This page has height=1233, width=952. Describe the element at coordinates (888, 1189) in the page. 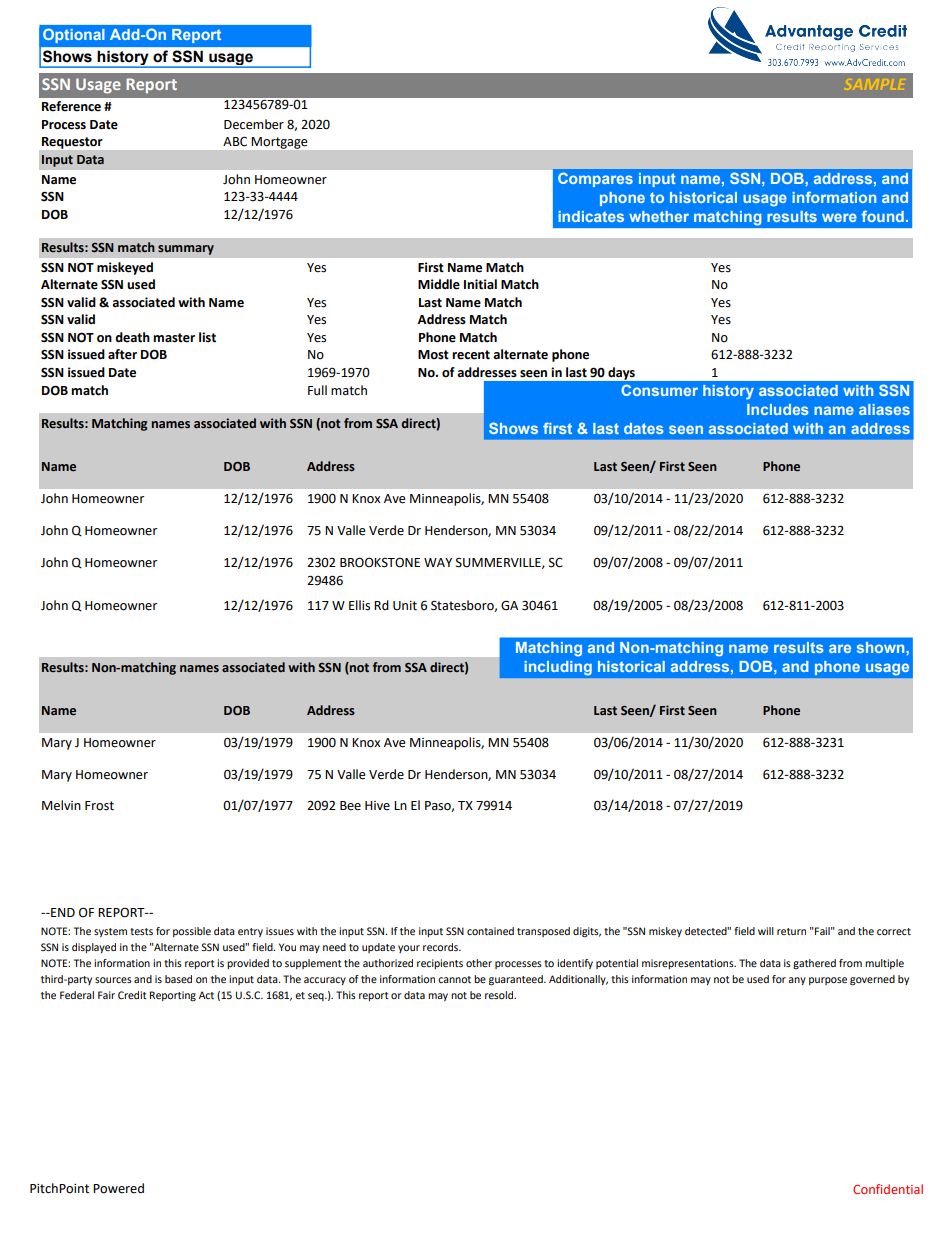

I see `Confidential` at that location.
